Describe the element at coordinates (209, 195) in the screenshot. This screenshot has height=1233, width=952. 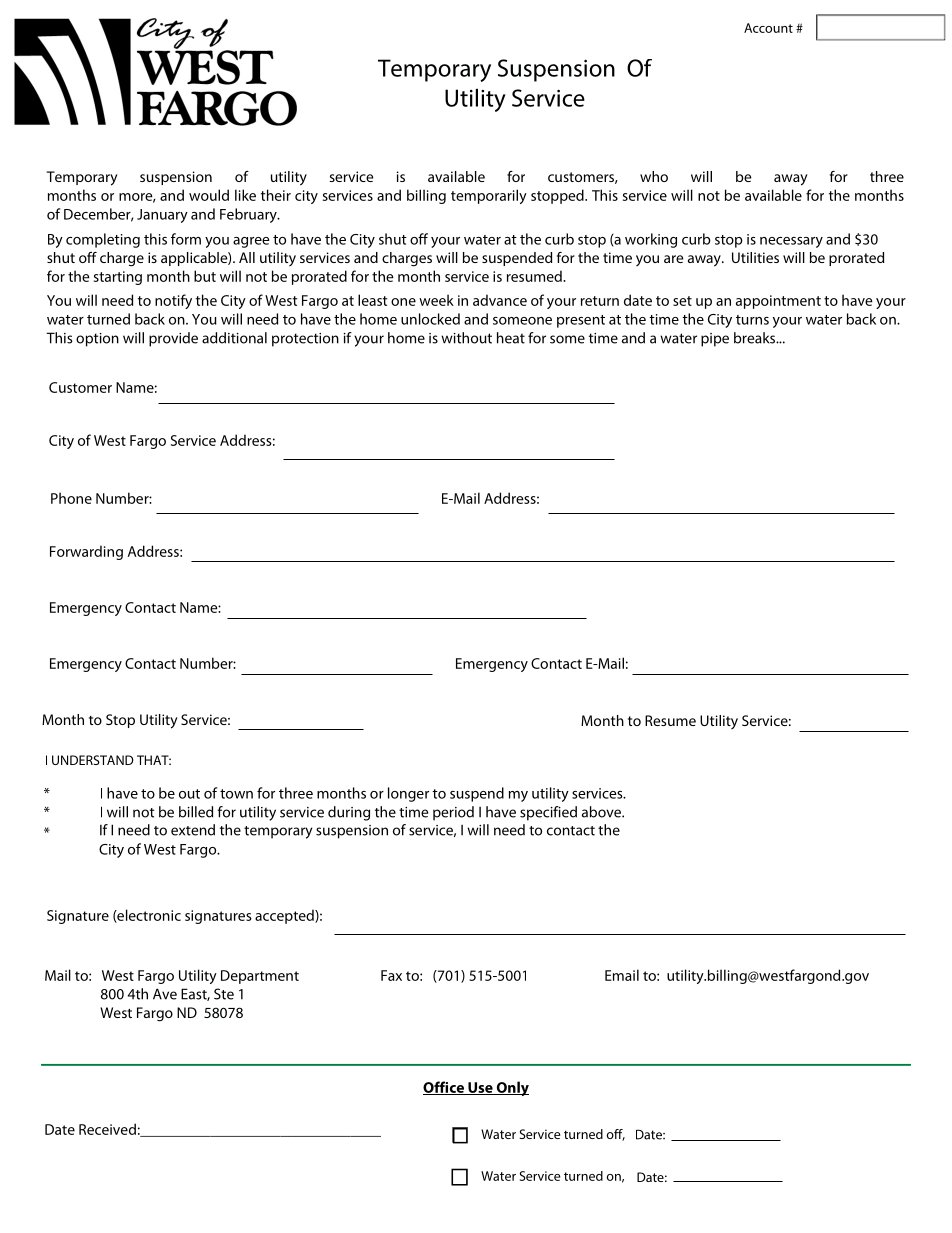
I see `would` at that location.
